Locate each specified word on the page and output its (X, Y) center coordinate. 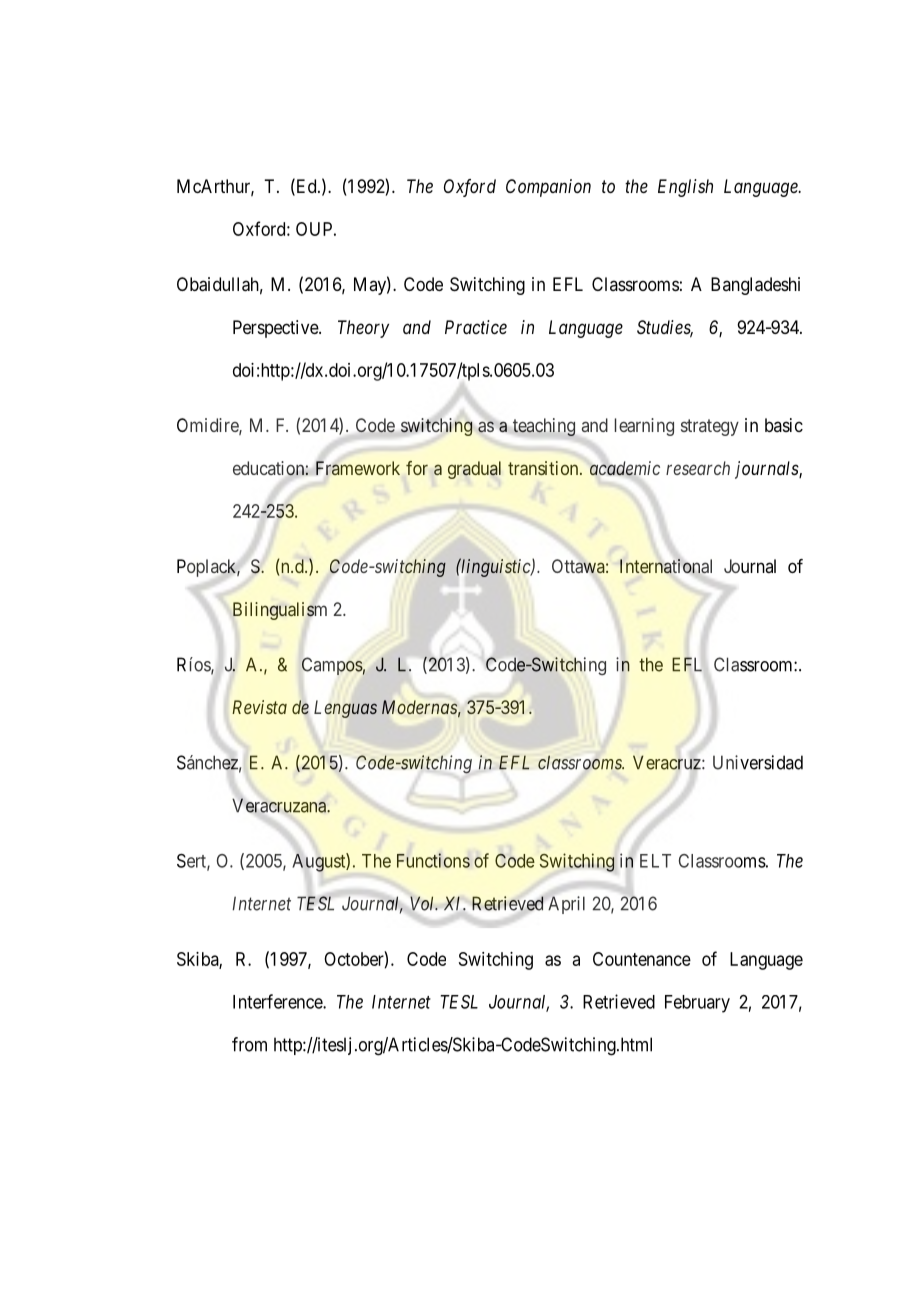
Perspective (276, 329)
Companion (548, 188)
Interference (278, 1001)
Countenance (642, 959)
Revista (259, 707)
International (666, 566)
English (685, 188)
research (698, 468)
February (697, 1004)
